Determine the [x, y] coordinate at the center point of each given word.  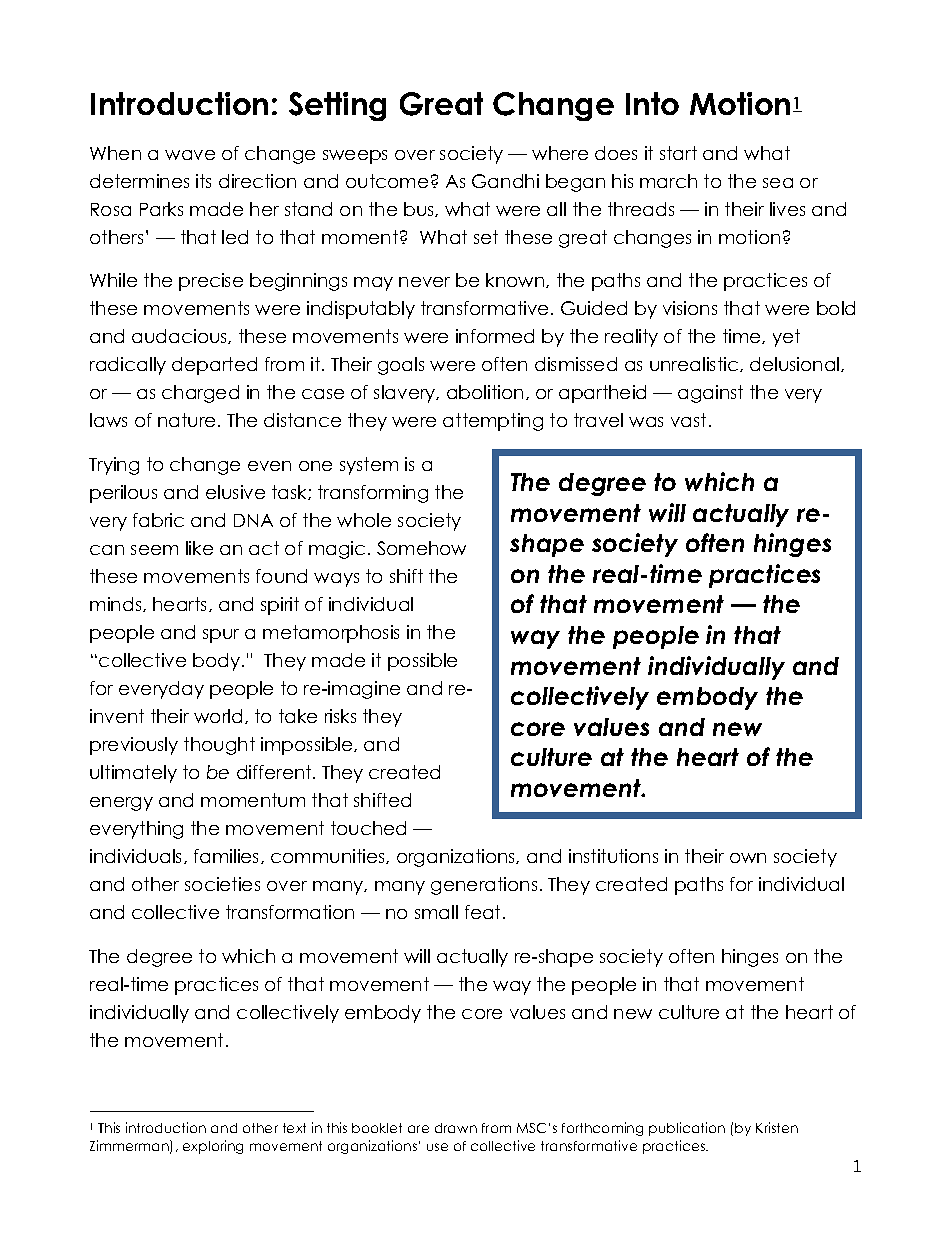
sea [778, 183]
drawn [456, 1128]
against [710, 394]
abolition [485, 392]
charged [200, 394]
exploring [213, 1147]
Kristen [777, 1127]
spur [221, 636]
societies [222, 884]
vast [688, 420]
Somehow [421, 548]
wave [190, 155]
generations [484, 886]
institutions [613, 856]
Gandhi [505, 181]
